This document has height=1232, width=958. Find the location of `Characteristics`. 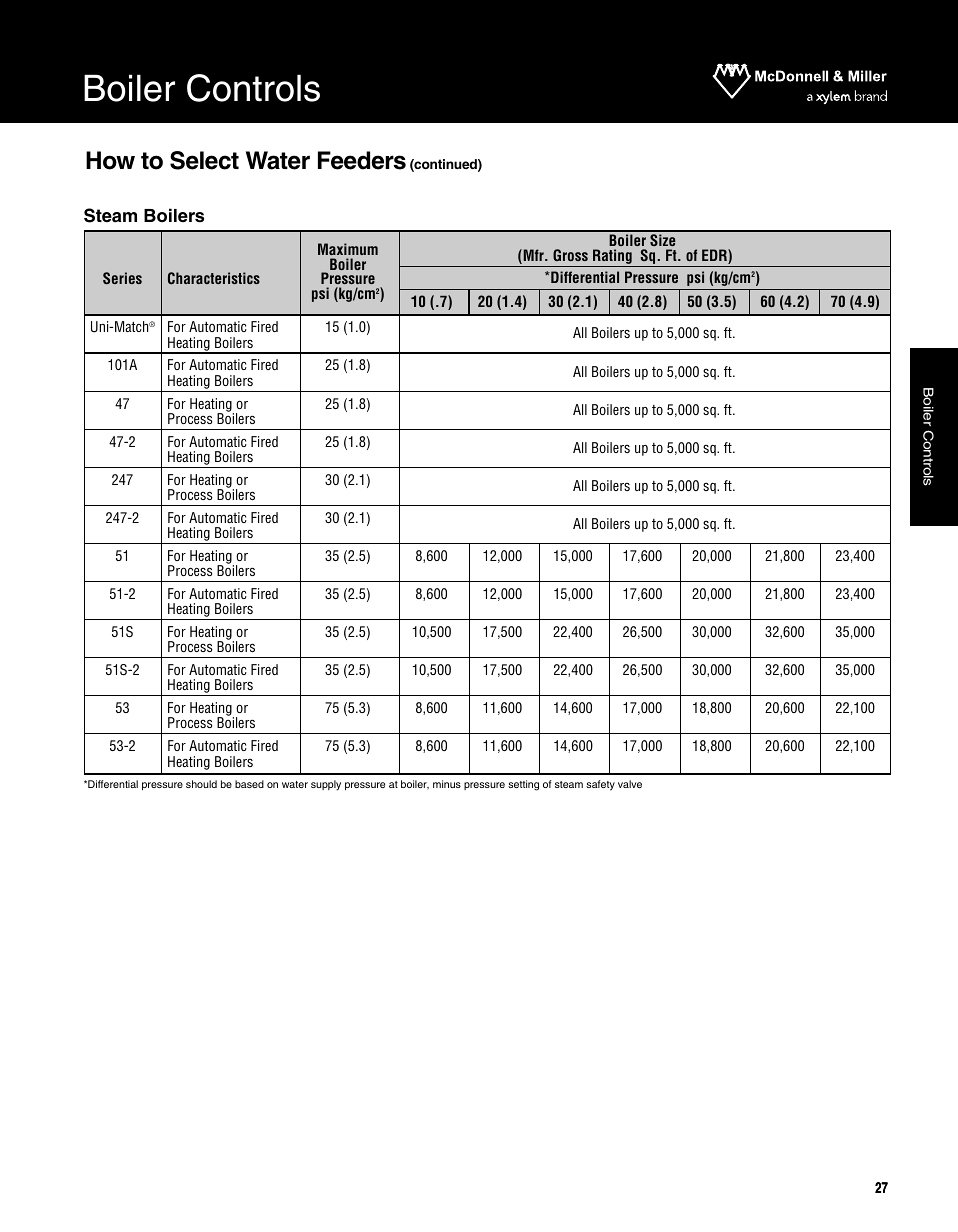

Characteristics is located at coordinates (214, 278).
